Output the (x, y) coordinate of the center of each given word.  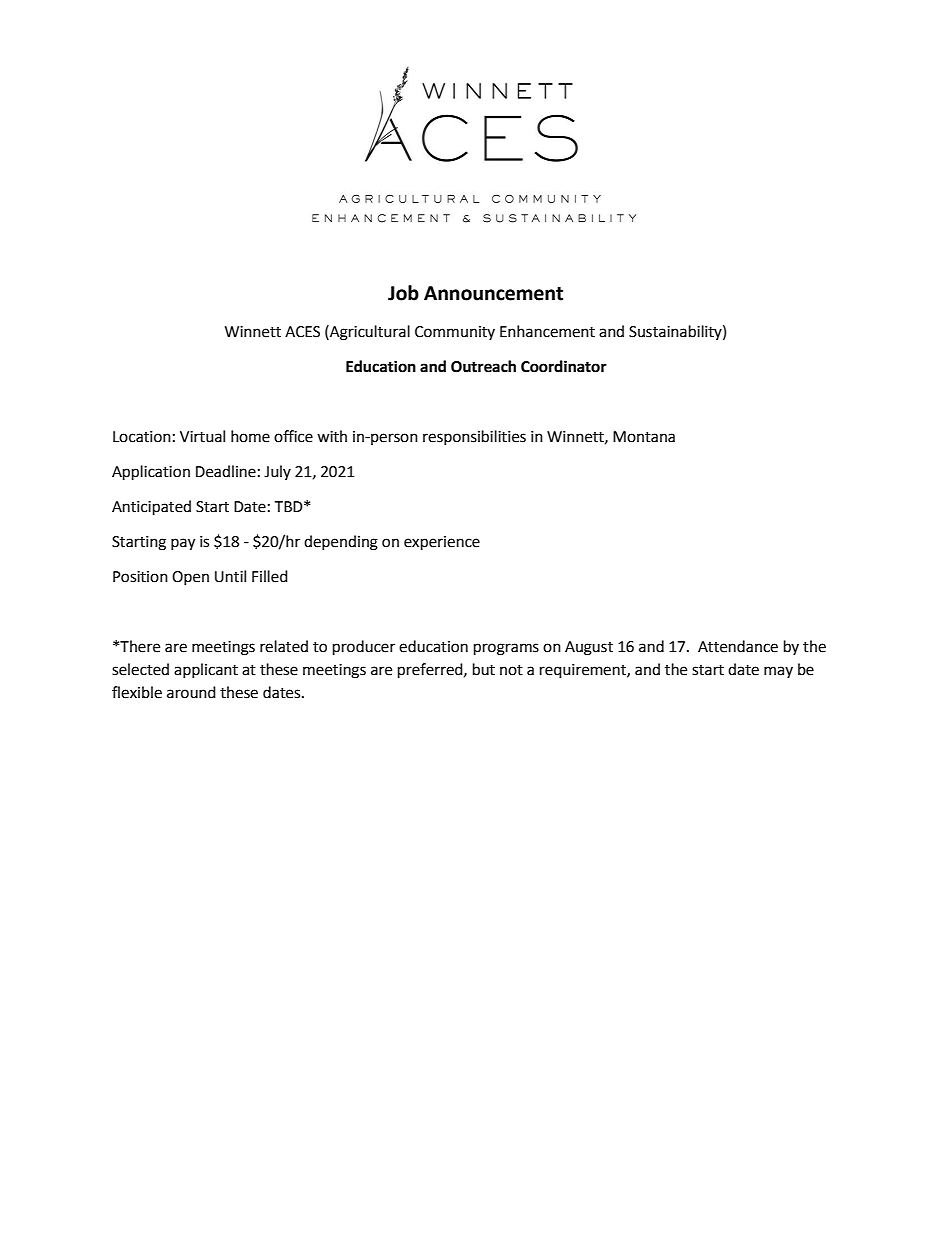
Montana (644, 437)
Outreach (483, 366)
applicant (206, 670)
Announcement (493, 293)
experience (442, 543)
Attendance (738, 646)
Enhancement (547, 331)
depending (341, 543)
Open (190, 578)
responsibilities (474, 437)
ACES (302, 332)
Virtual (202, 436)
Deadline (226, 471)
